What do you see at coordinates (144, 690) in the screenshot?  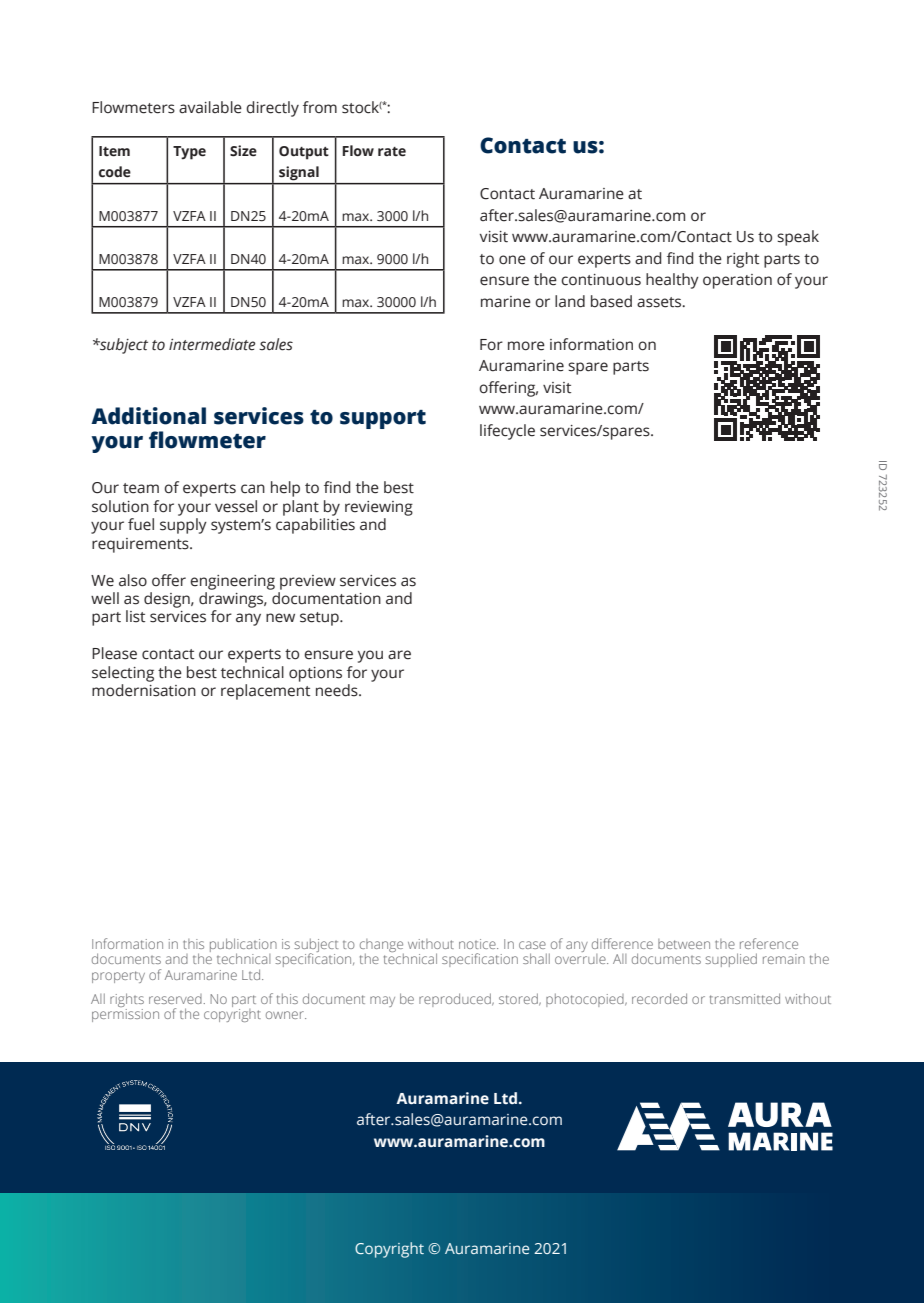 I see `modernisation` at bounding box center [144, 690].
